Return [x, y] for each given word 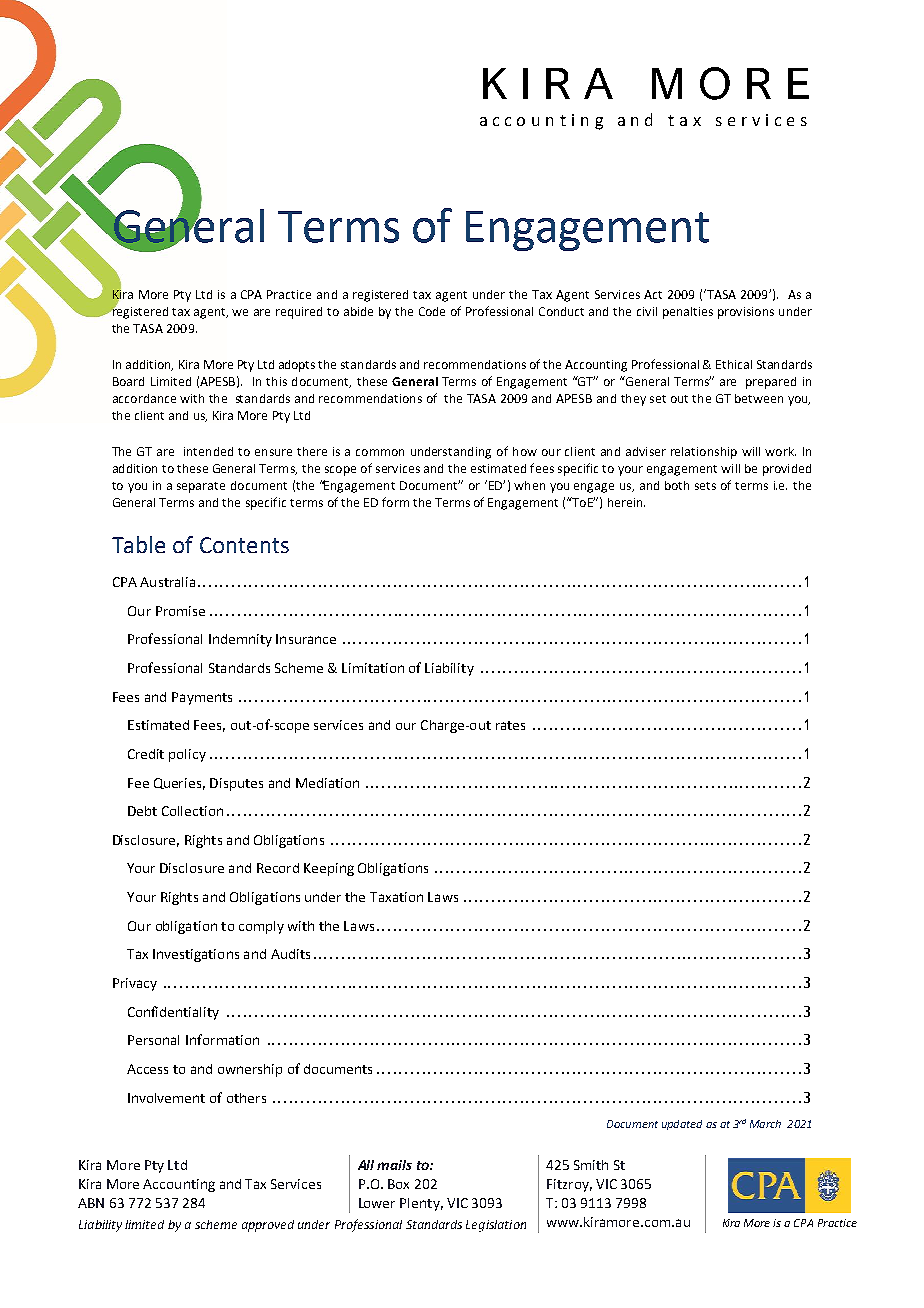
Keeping [329, 869]
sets [705, 486]
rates [510, 725]
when [529, 485]
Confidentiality [173, 1013]
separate [201, 487]
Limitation [373, 668]
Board [128, 381]
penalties [688, 313]
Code [432, 311]
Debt [142, 811]
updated [682, 1125]
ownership [250, 1070]
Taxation [396, 897]
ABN [91, 1203]
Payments [202, 698]
